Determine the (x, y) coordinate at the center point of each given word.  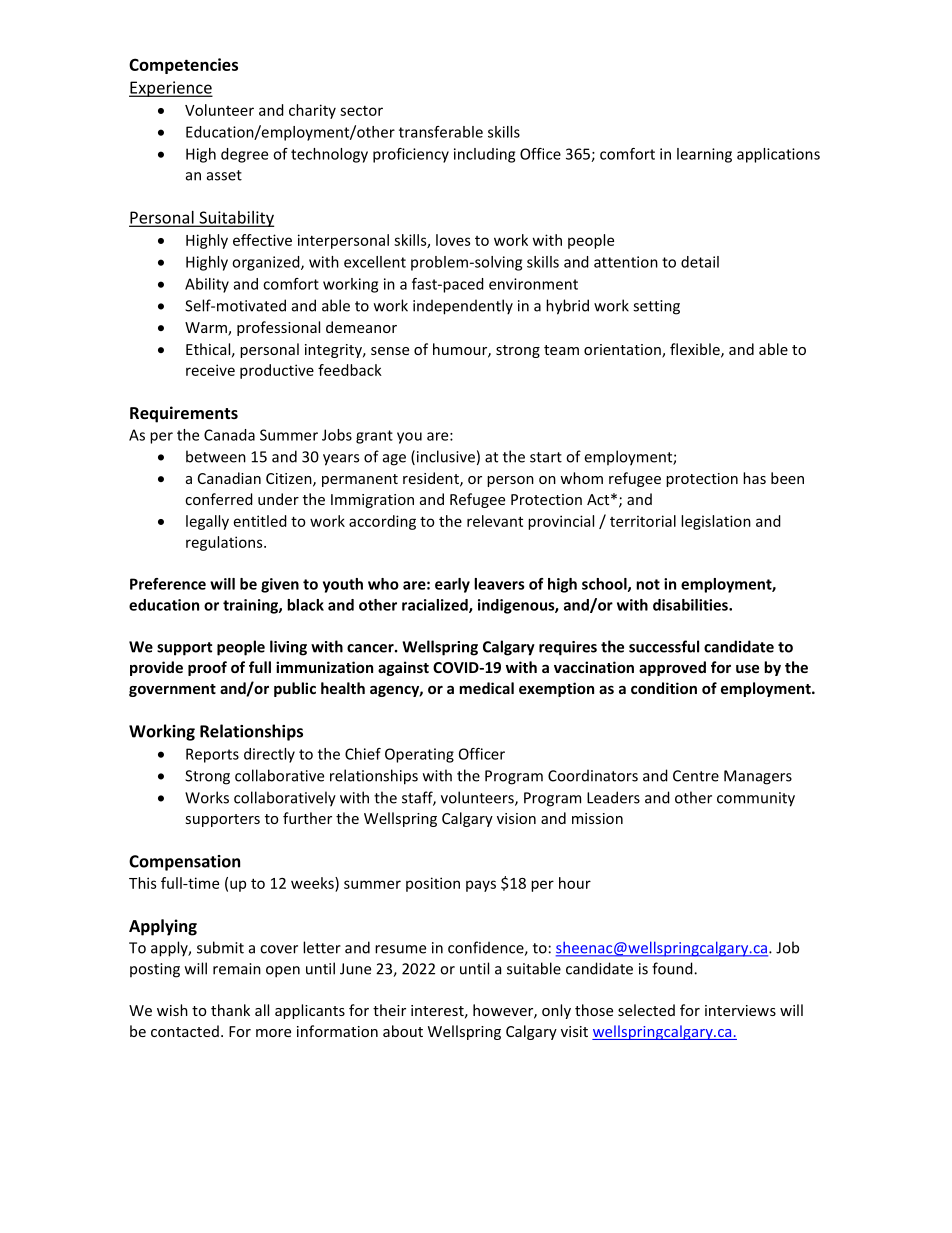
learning (704, 155)
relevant (495, 521)
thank (230, 1010)
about (403, 1031)
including (484, 155)
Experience (171, 89)
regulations (225, 543)
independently (463, 307)
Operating (419, 755)
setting (656, 307)
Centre (696, 776)
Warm (207, 329)
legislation (716, 522)
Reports (212, 755)
